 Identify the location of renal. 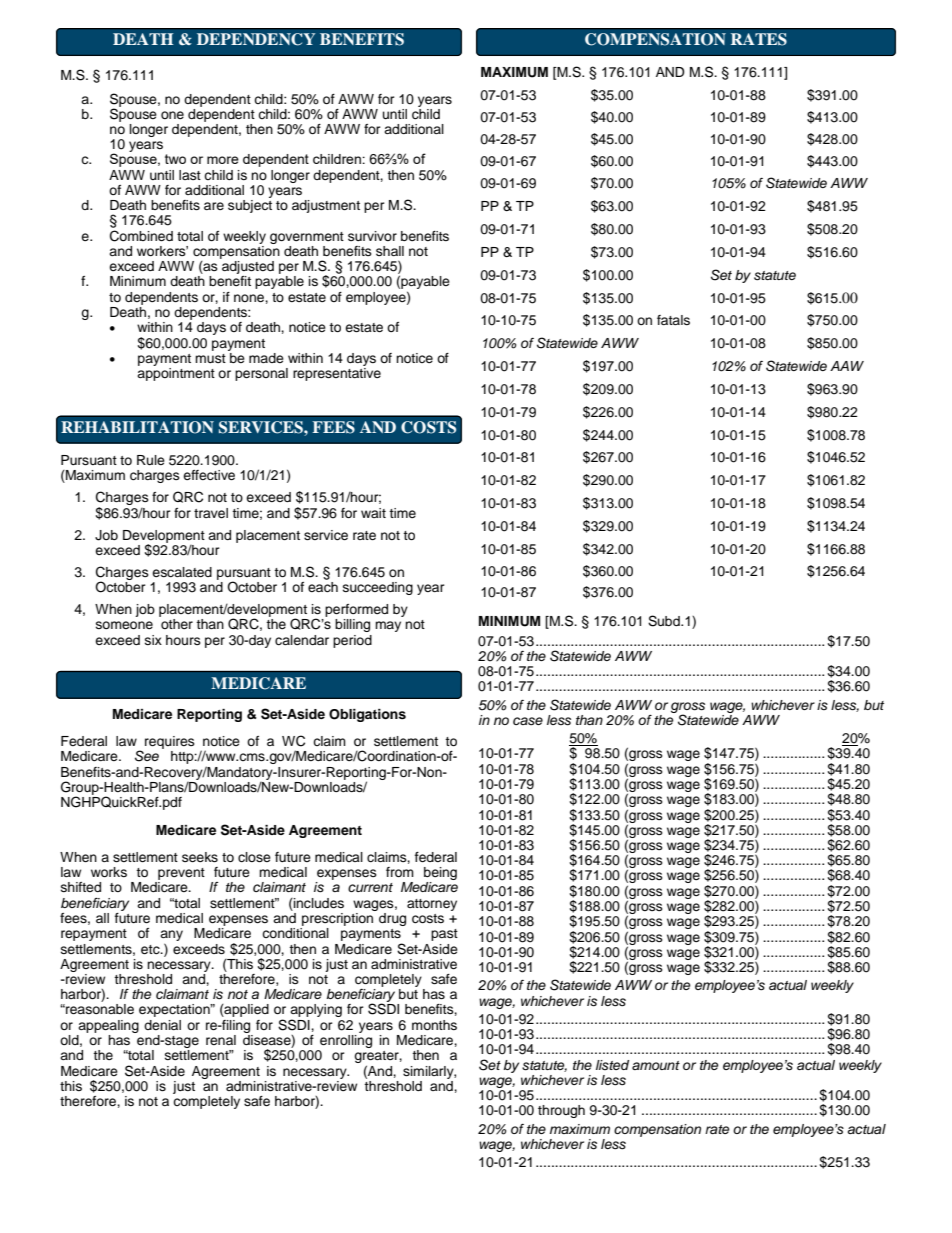
(221, 1040).
